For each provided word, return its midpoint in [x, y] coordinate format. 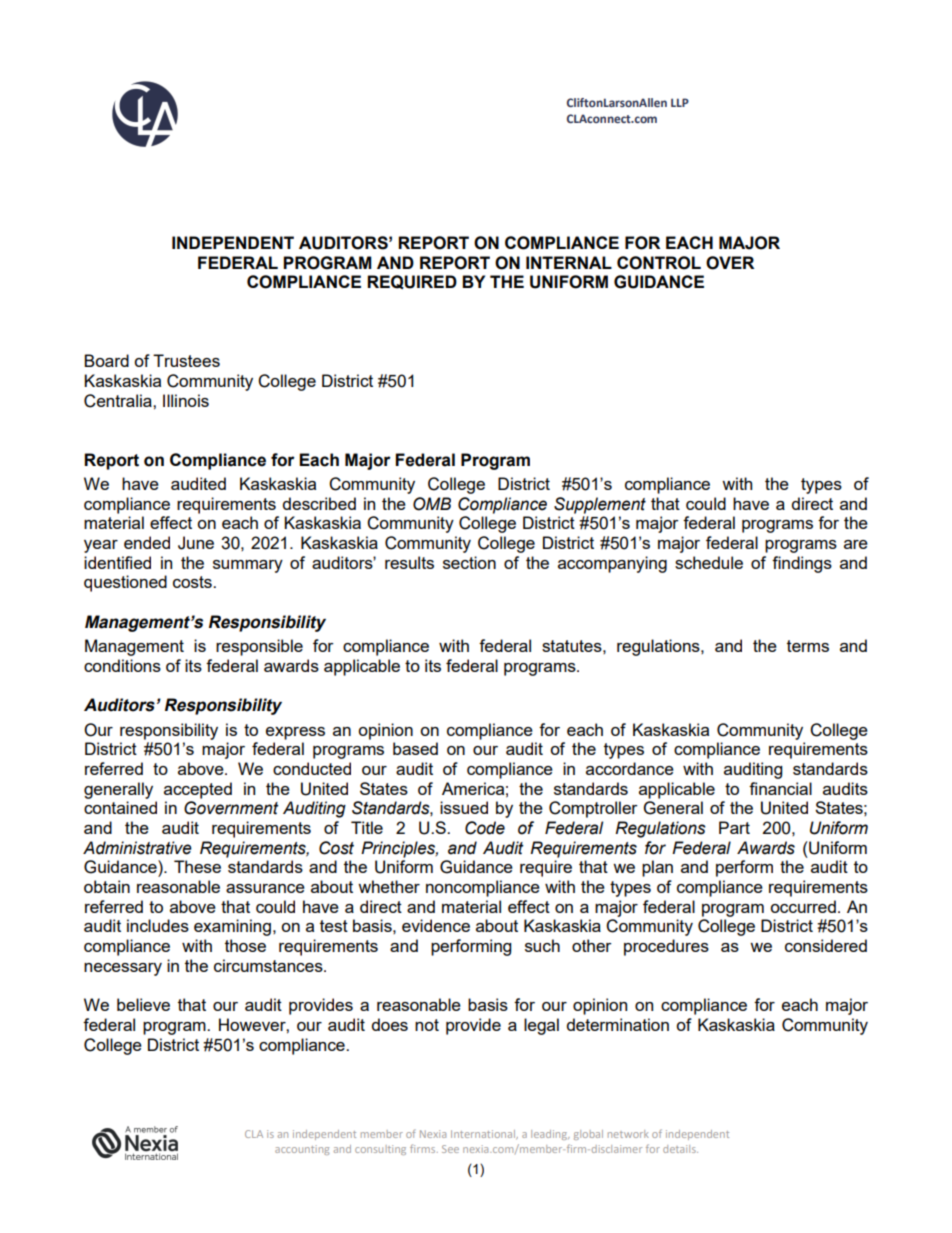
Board [106, 360]
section [469, 562]
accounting [302, 1150]
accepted [198, 790]
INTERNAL [569, 262]
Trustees [186, 360]
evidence [436, 925]
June [196, 543]
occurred [803, 906]
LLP [680, 102]
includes [158, 925]
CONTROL [659, 263]
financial [780, 788]
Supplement [600, 505]
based [415, 748]
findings [802, 564]
